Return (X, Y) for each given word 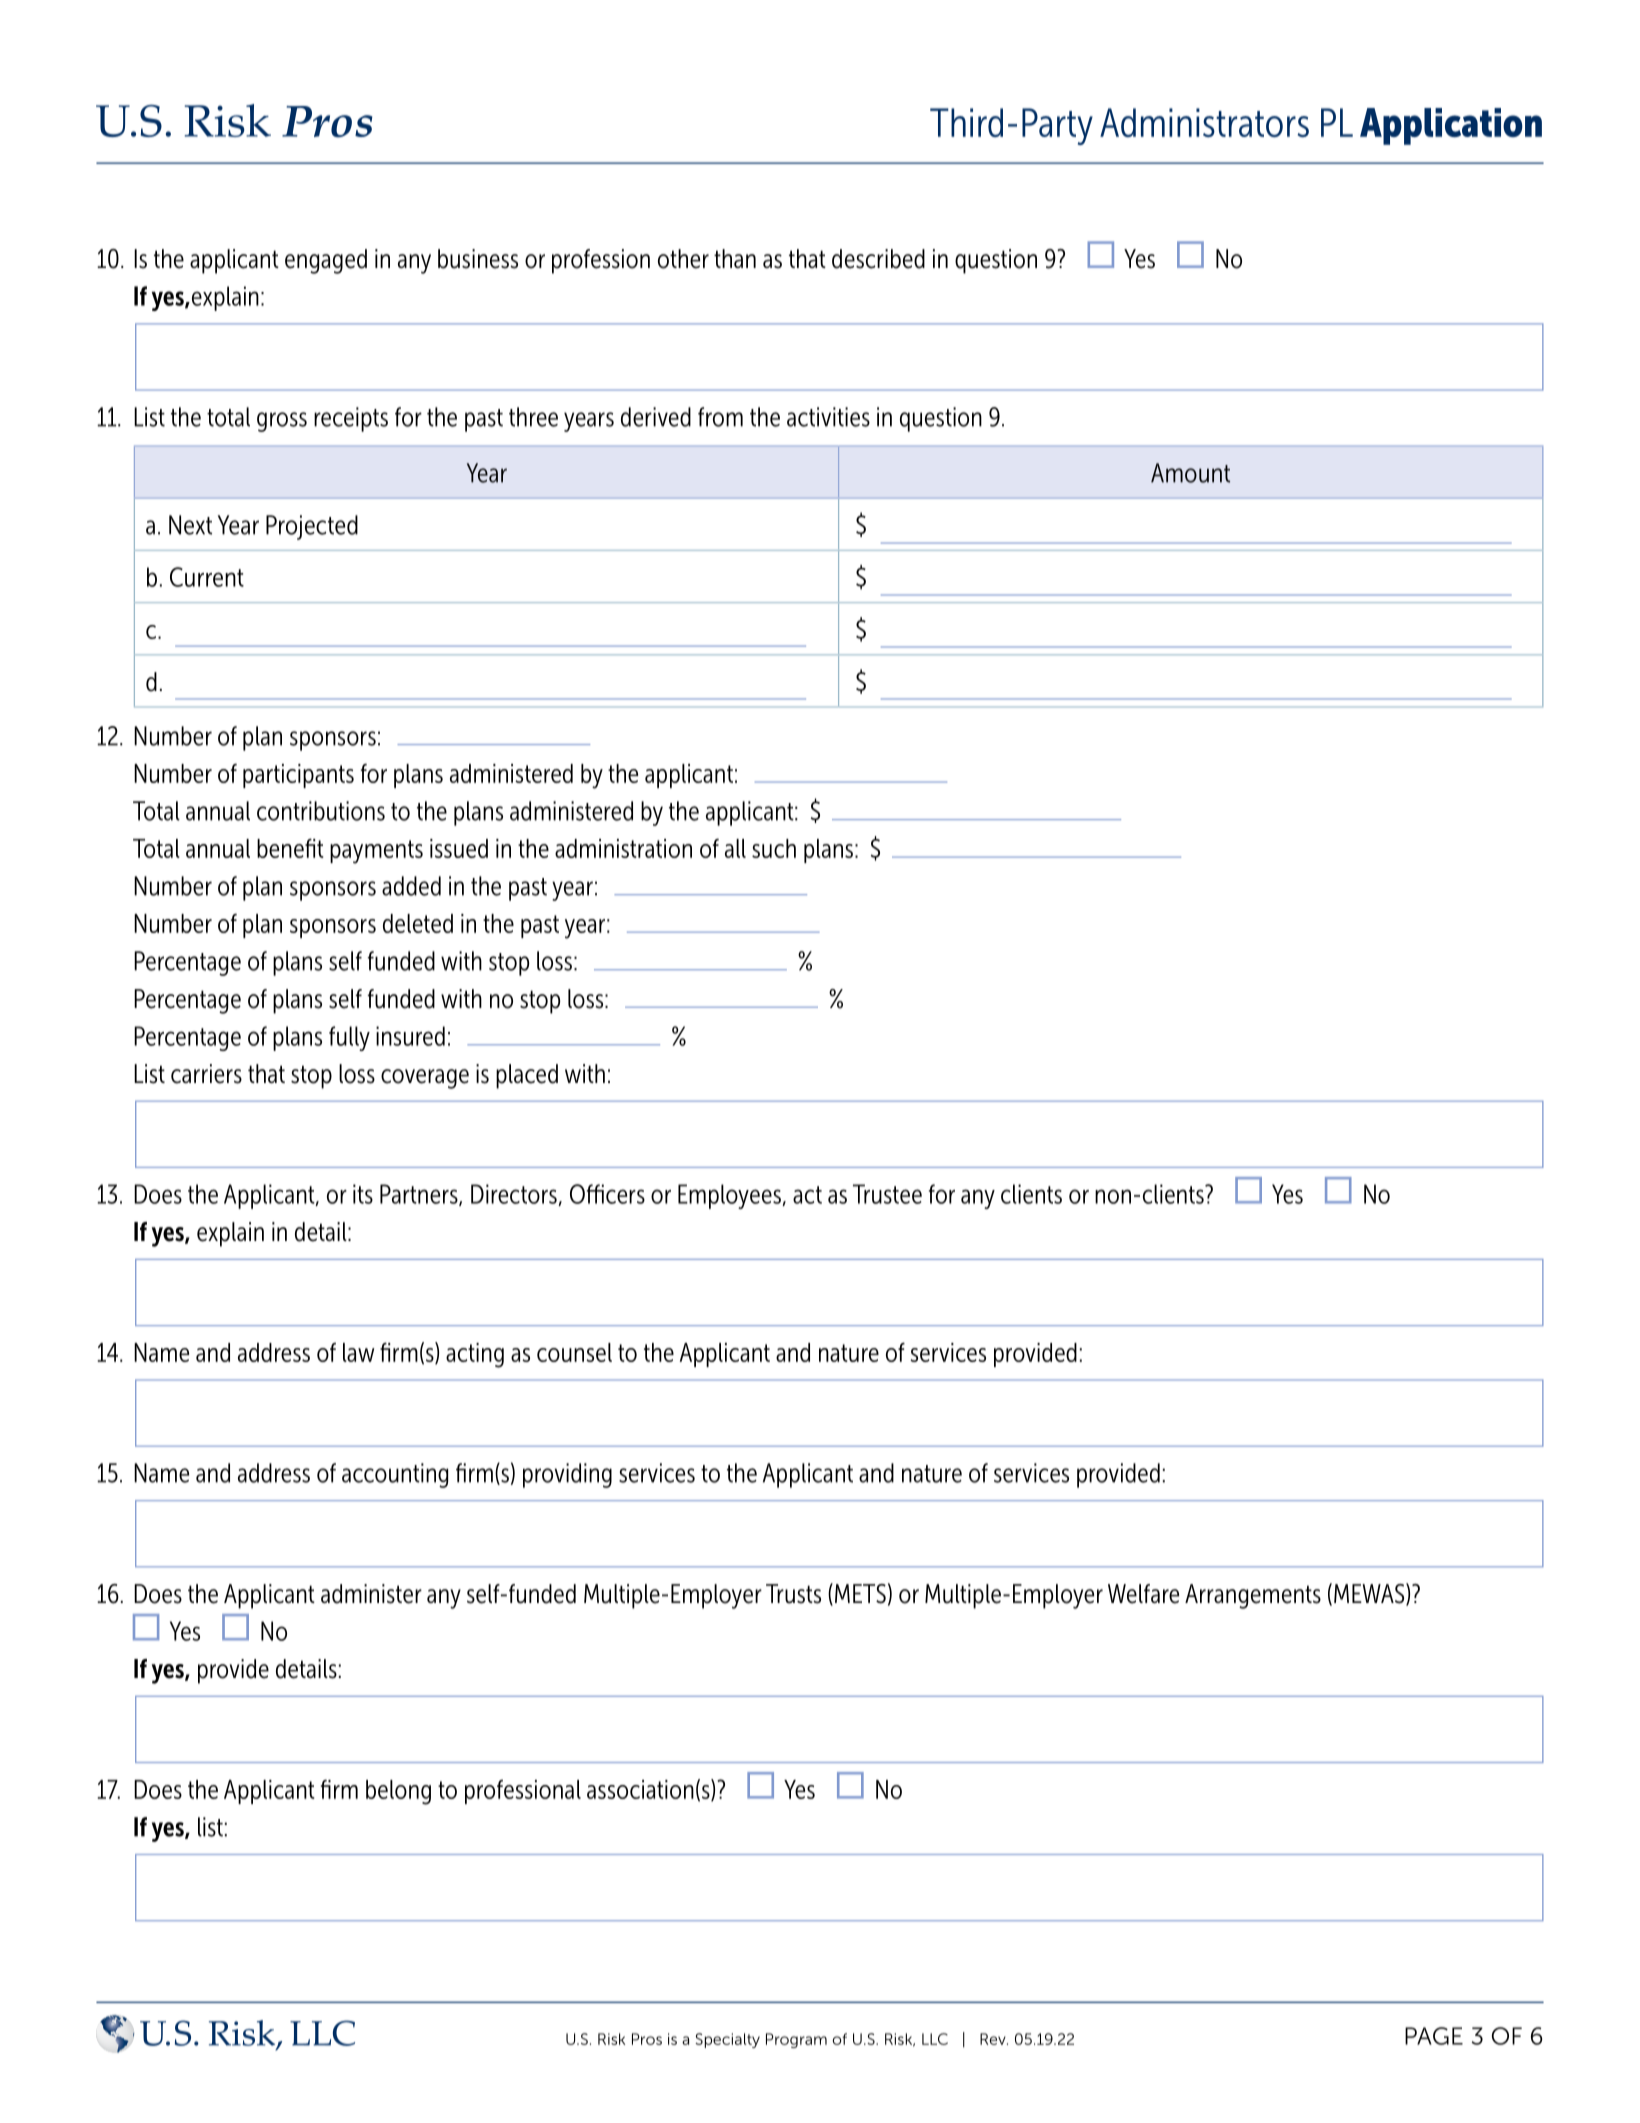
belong (398, 1792)
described (878, 259)
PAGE (1434, 2036)
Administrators (1204, 122)
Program (796, 2040)
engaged (326, 261)
